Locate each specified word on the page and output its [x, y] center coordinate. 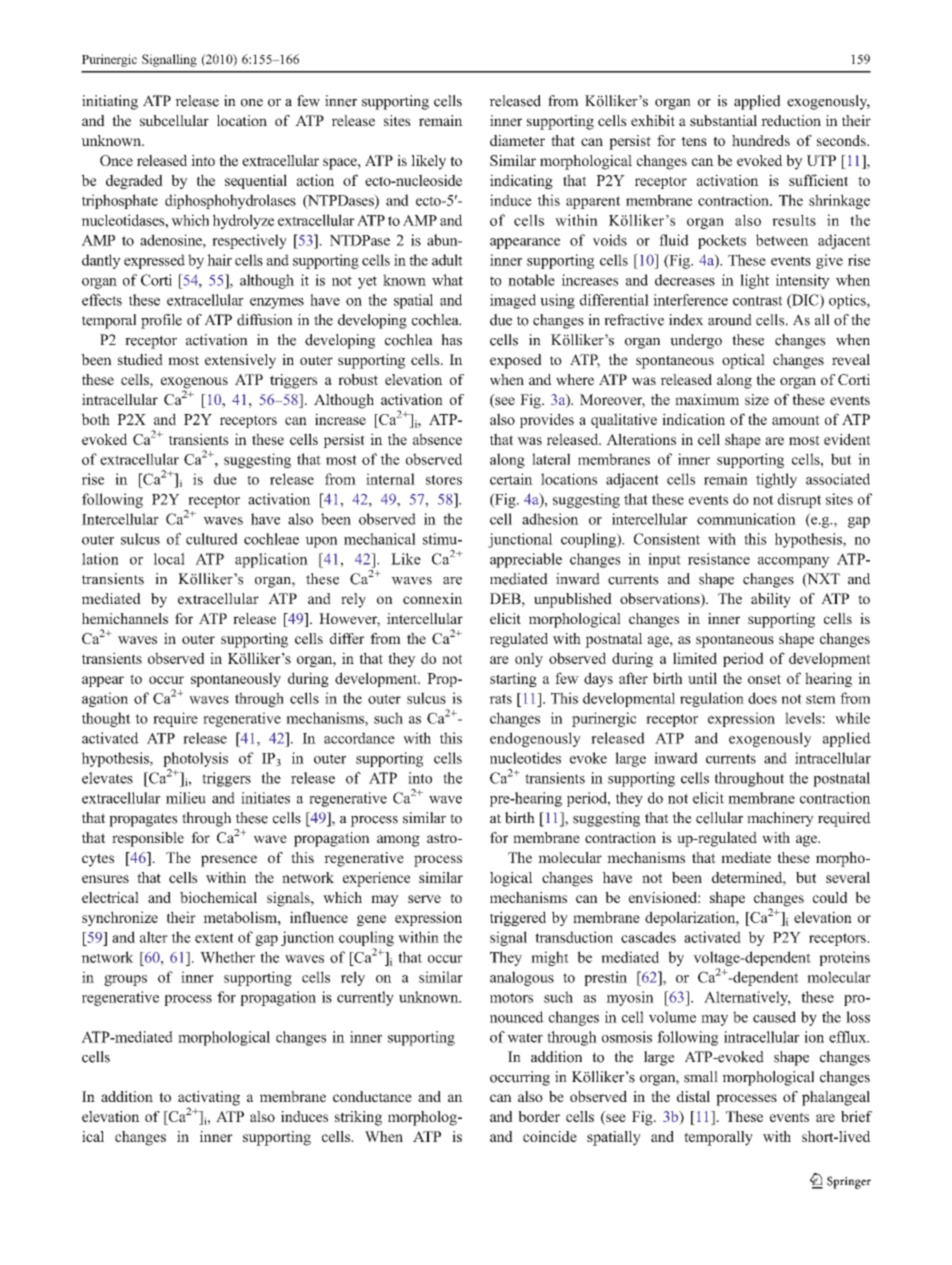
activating [209, 1099]
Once [116, 160]
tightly [776, 480]
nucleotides [525, 758]
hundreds [761, 140]
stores [444, 480]
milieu [186, 798]
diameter [517, 140]
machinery [780, 819]
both [95, 419]
